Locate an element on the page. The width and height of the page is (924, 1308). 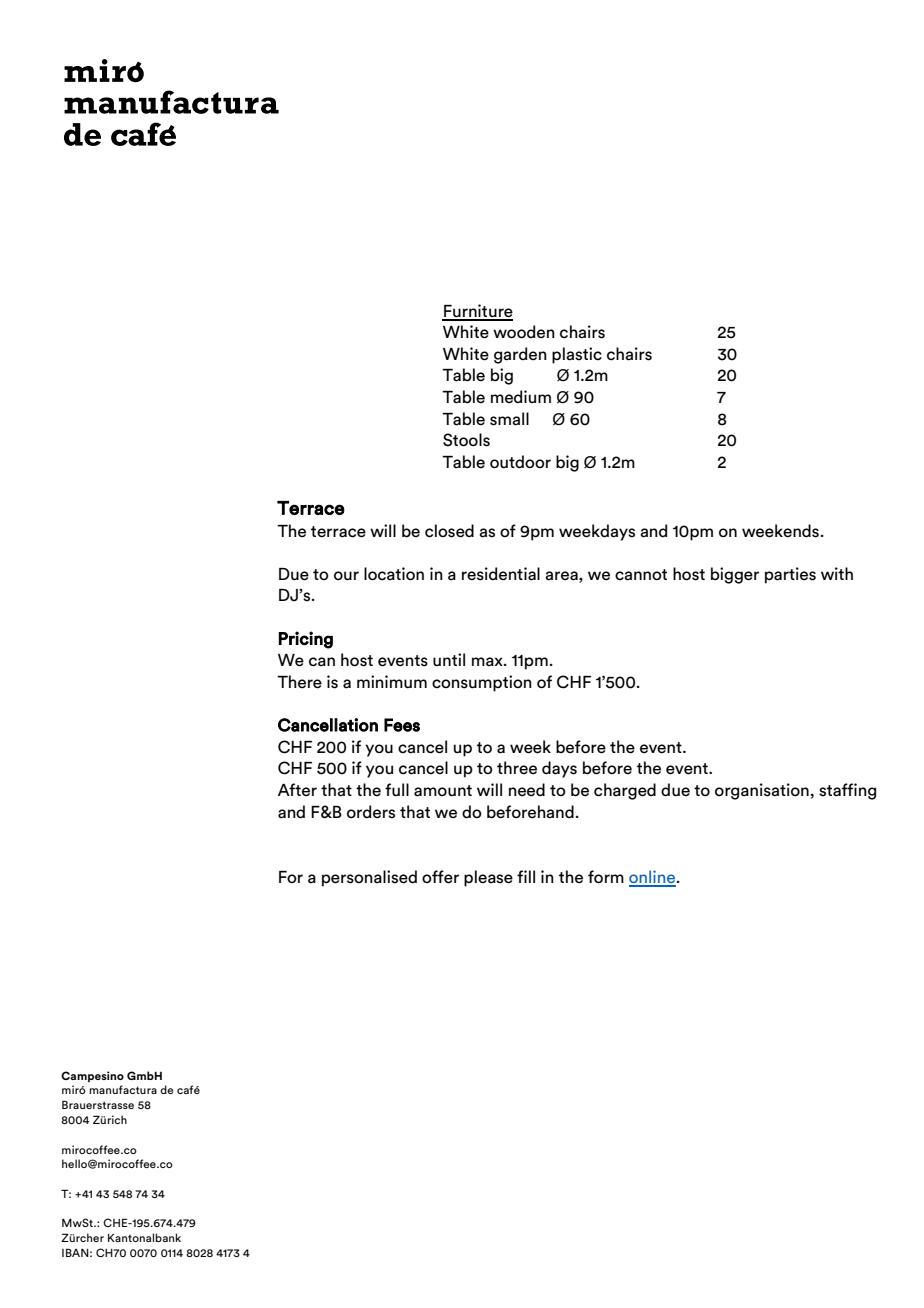
personalised is located at coordinates (369, 878).
